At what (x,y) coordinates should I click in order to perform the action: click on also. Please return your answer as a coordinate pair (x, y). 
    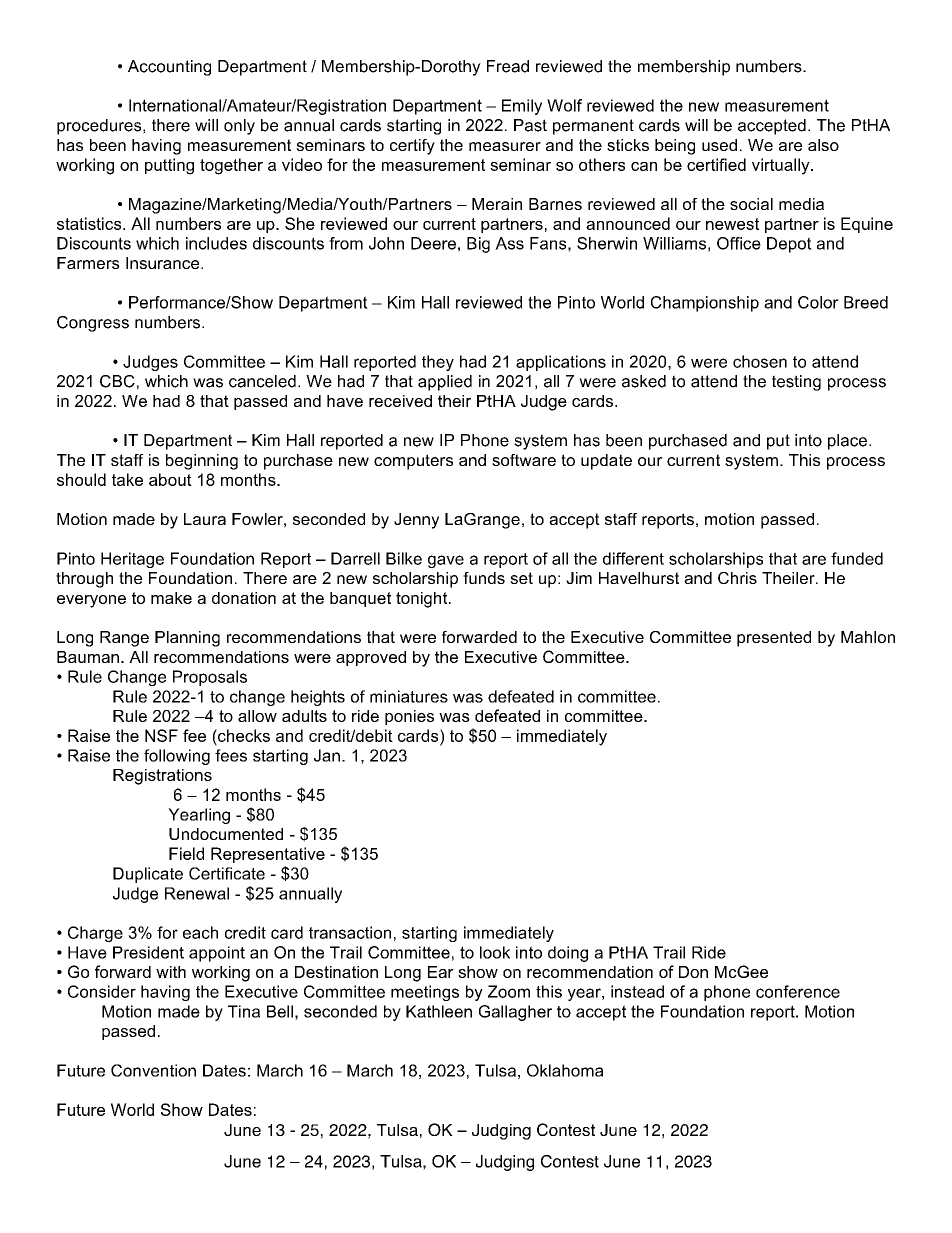
    Looking at the image, I should click on (823, 145).
